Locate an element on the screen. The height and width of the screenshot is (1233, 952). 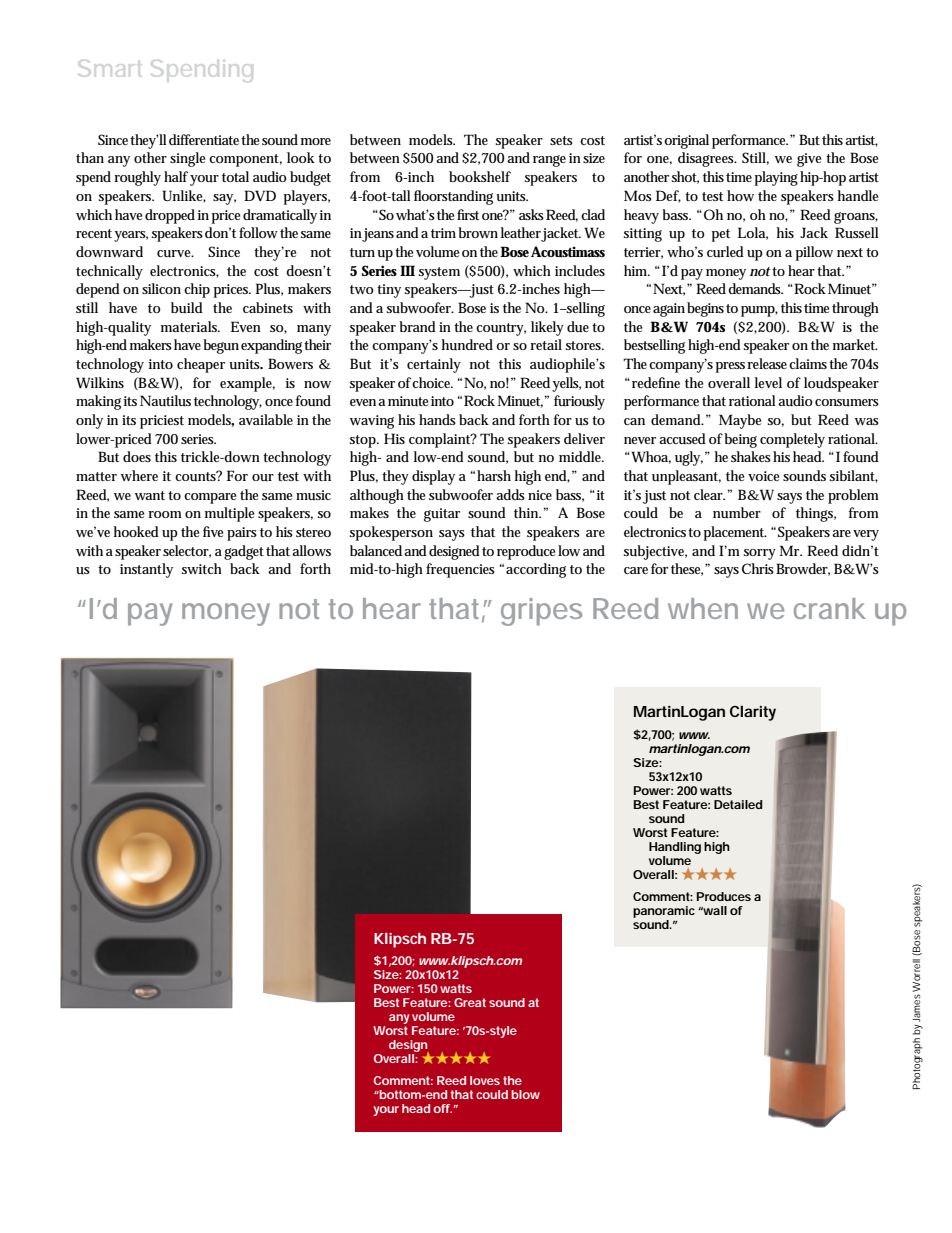
crank is located at coordinates (830, 608).
